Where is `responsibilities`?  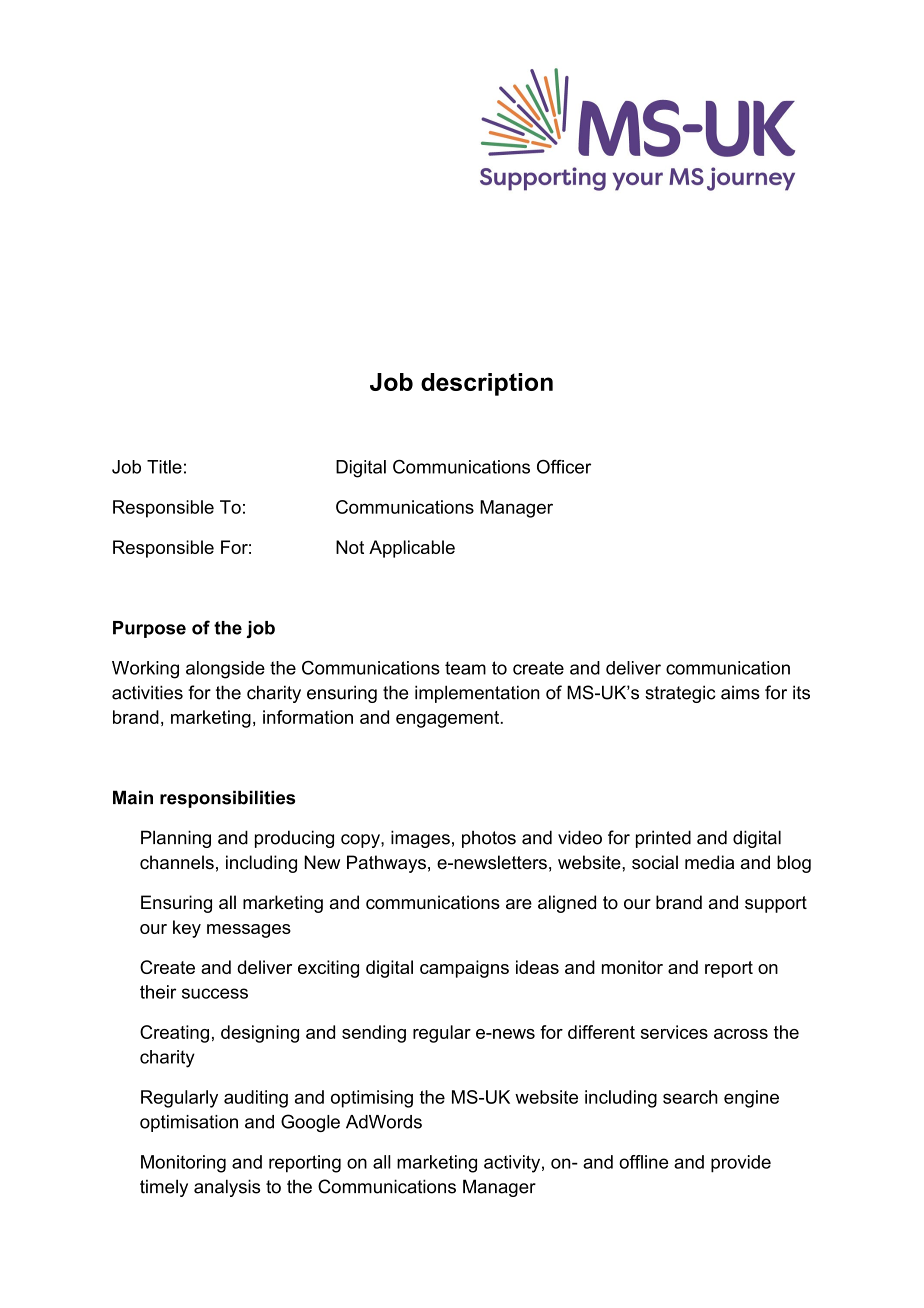 responsibilities is located at coordinates (227, 799).
